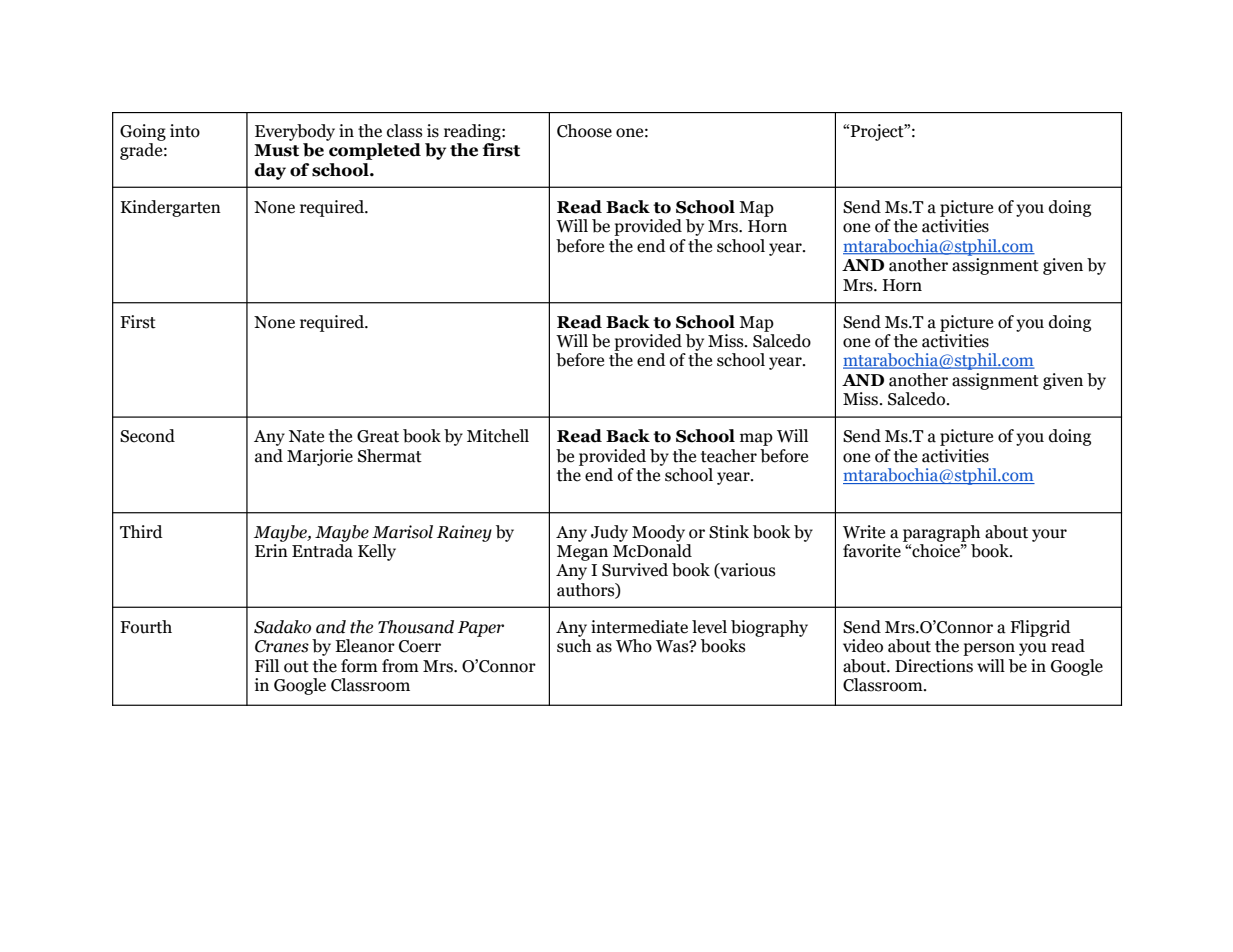  What do you see at coordinates (498, 436) in the screenshot?
I see `Mitchell` at bounding box center [498, 436].
